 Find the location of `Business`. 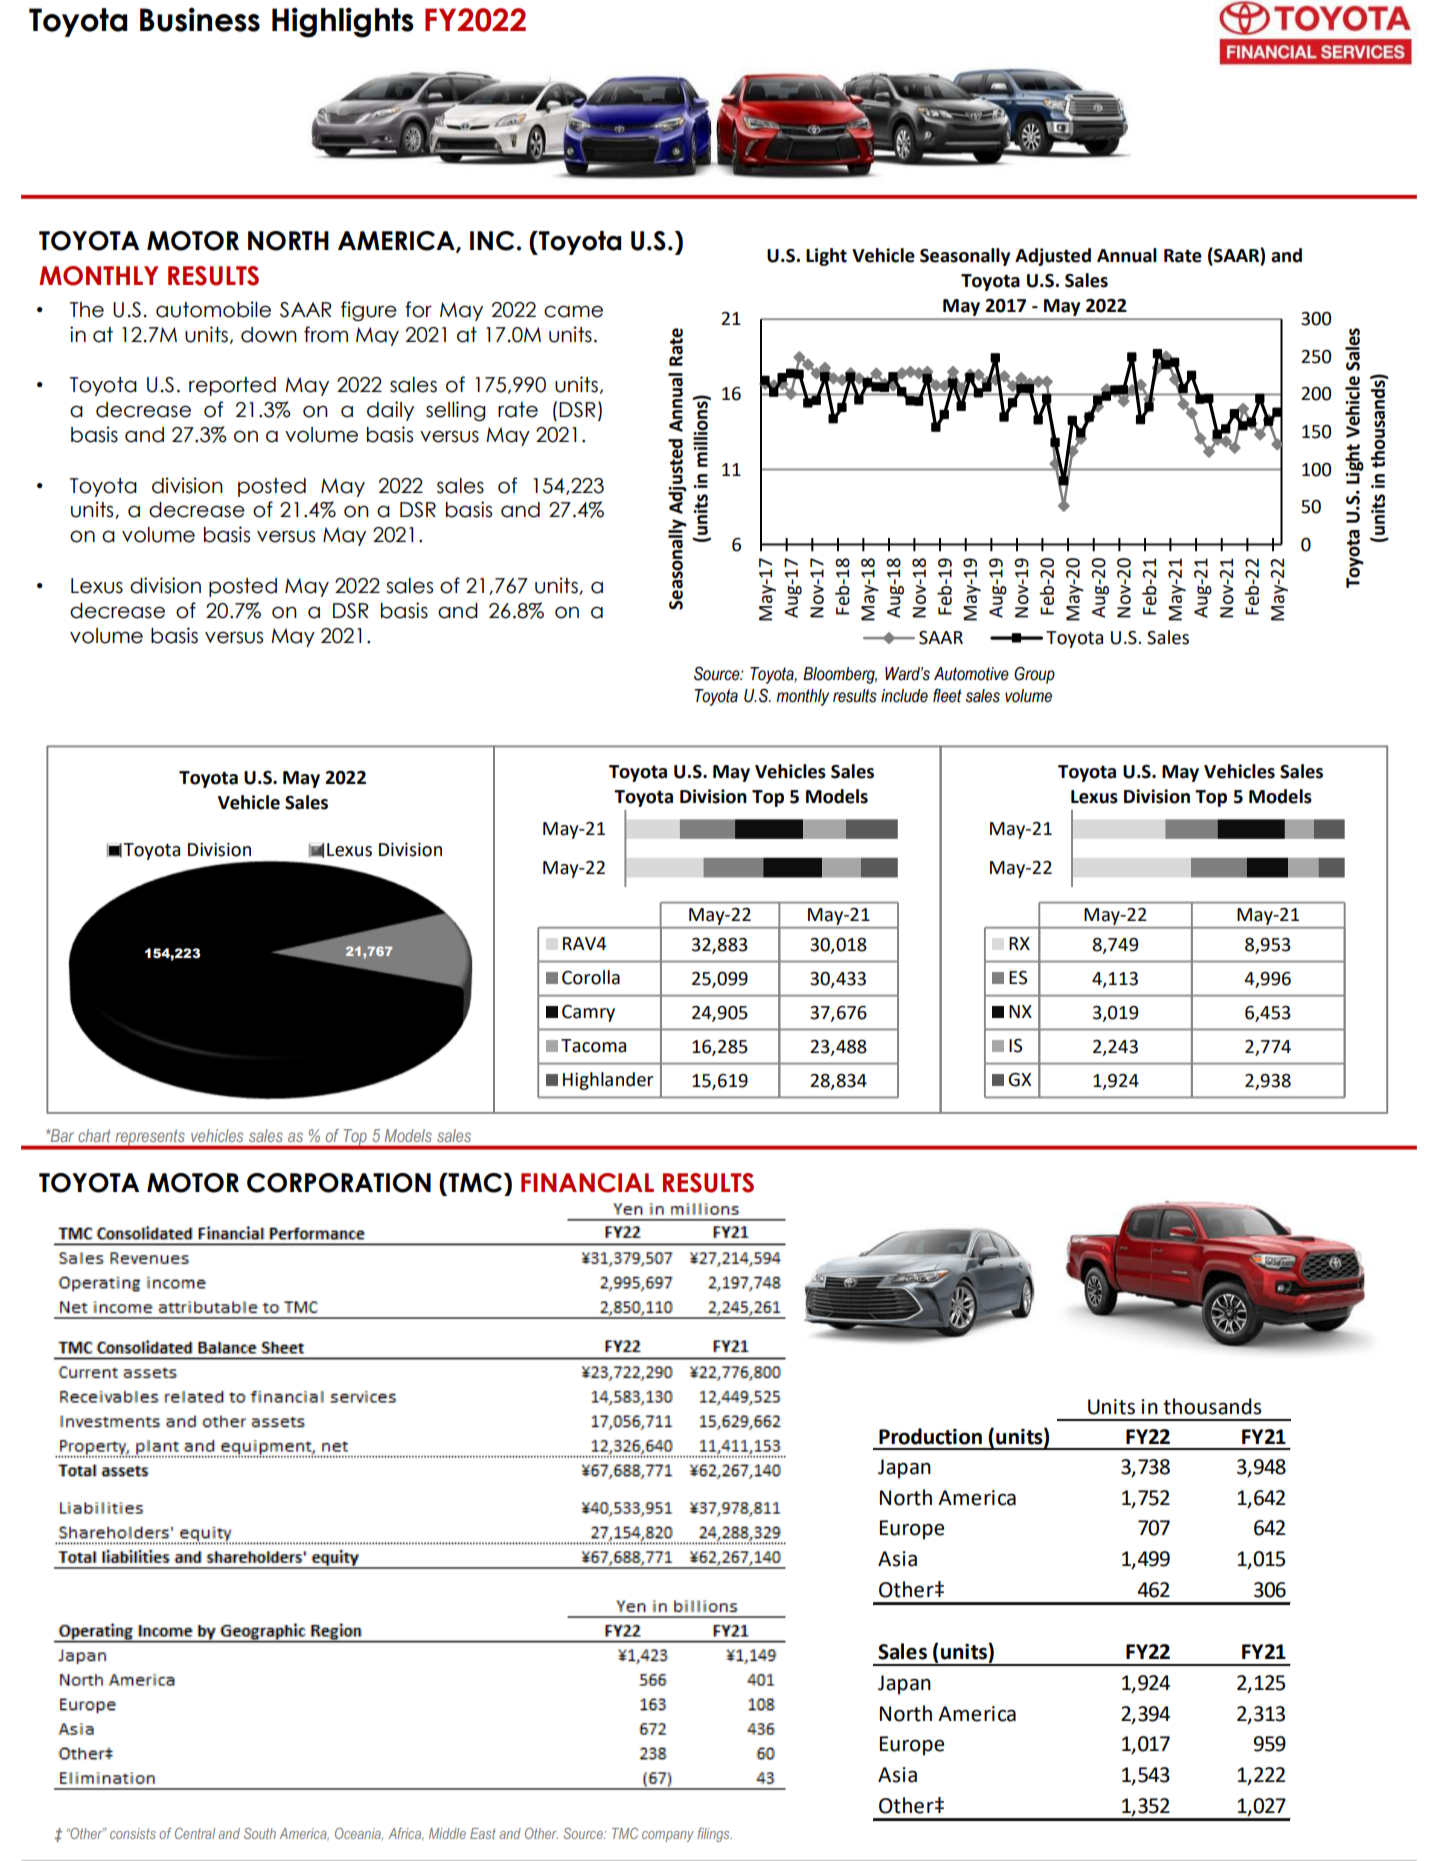

Business is located at coordinates (200, 19).
